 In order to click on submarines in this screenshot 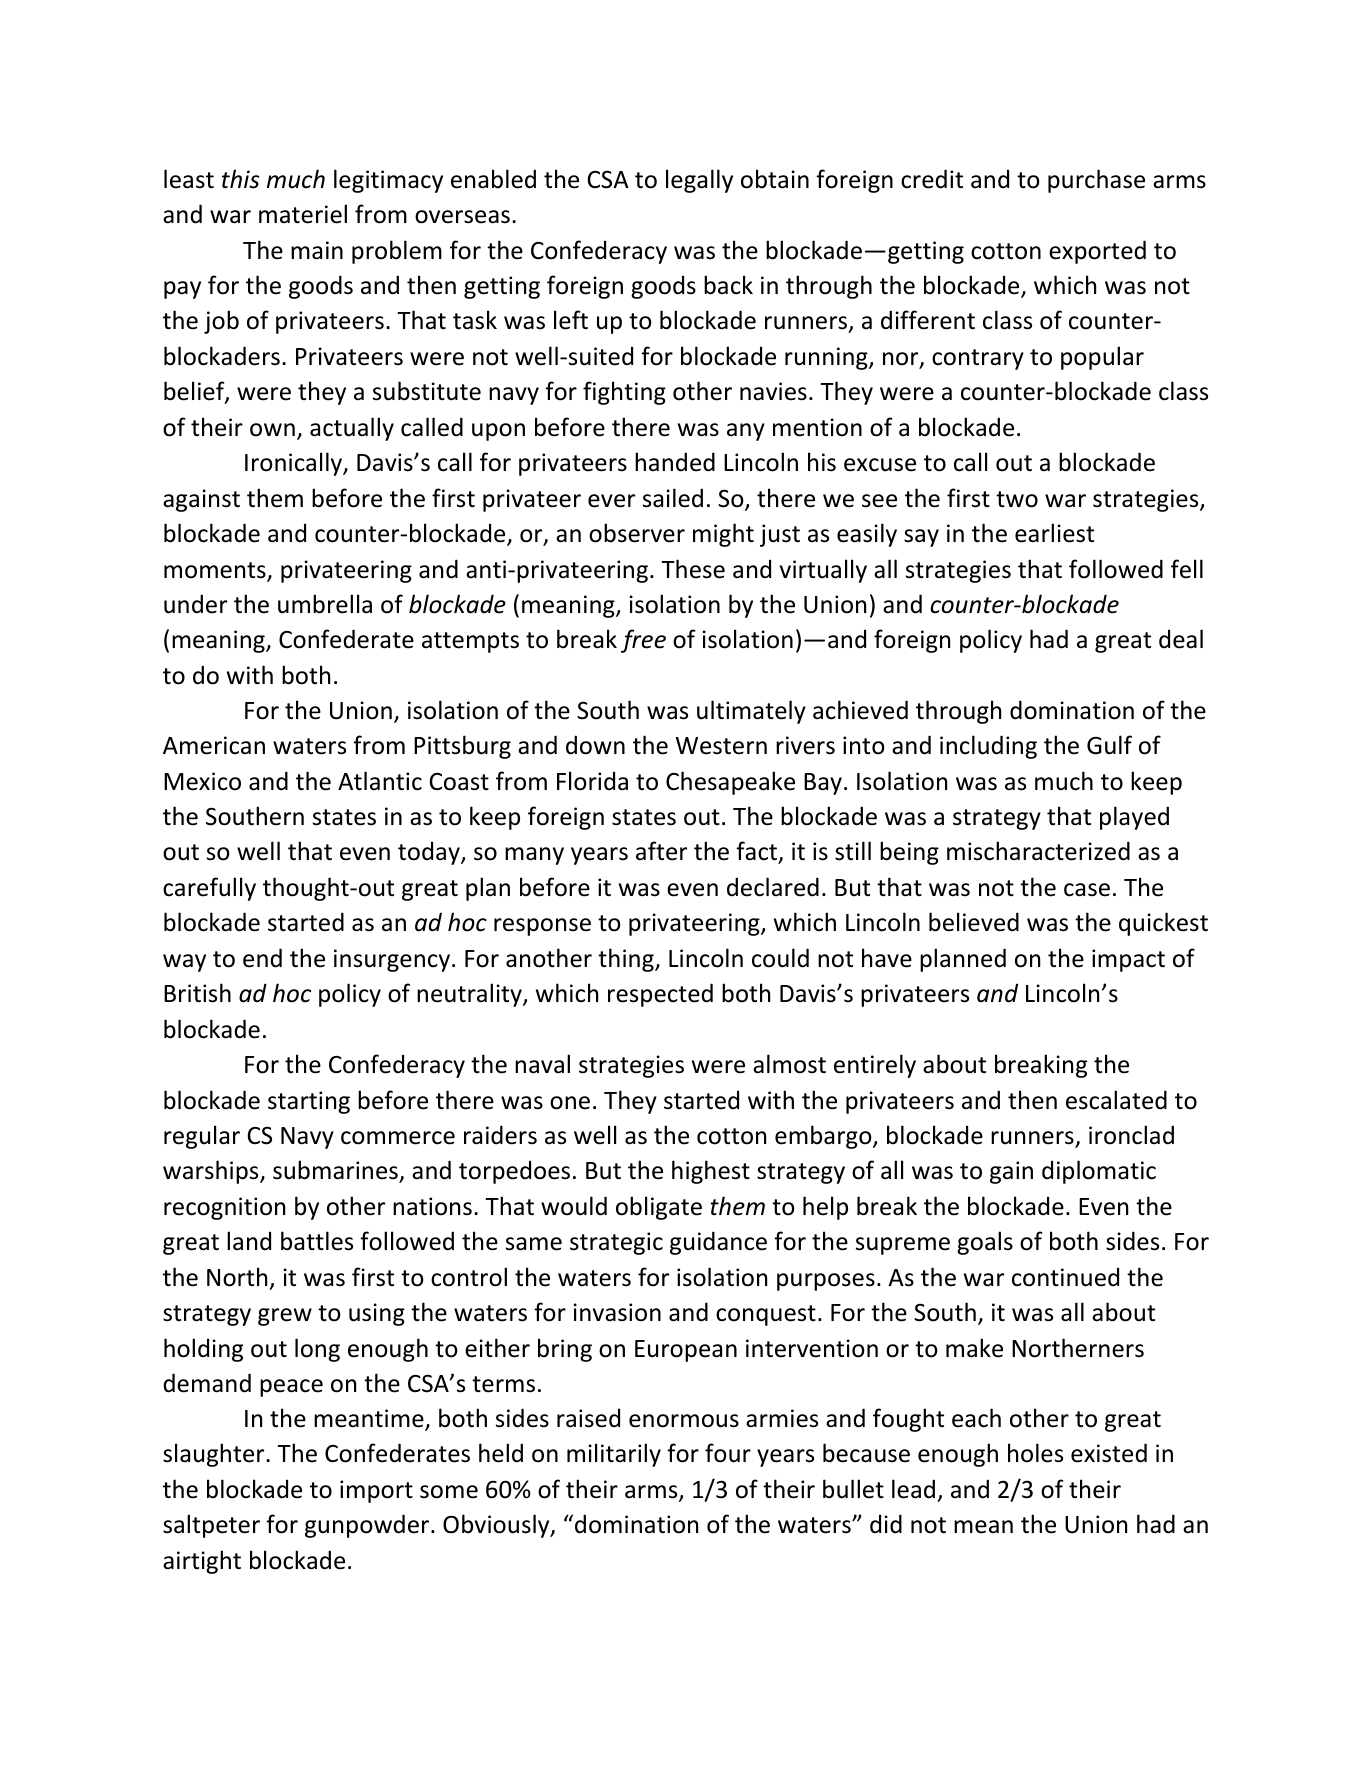, I will do `click(336, 1171)`.
